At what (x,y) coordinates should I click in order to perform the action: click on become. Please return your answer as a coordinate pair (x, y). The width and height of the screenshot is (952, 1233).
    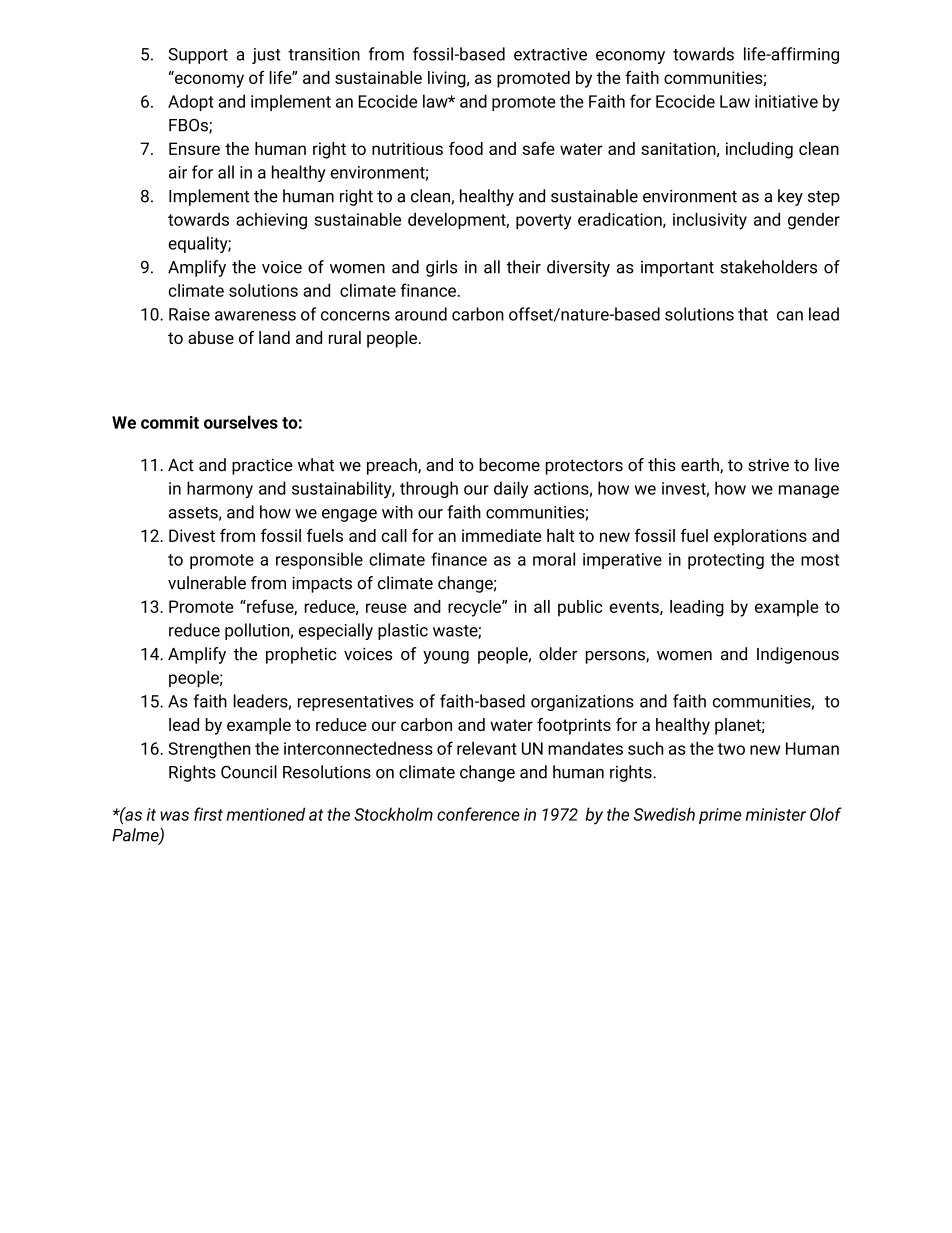
    Looking at the image, I should click on (509, 465).
